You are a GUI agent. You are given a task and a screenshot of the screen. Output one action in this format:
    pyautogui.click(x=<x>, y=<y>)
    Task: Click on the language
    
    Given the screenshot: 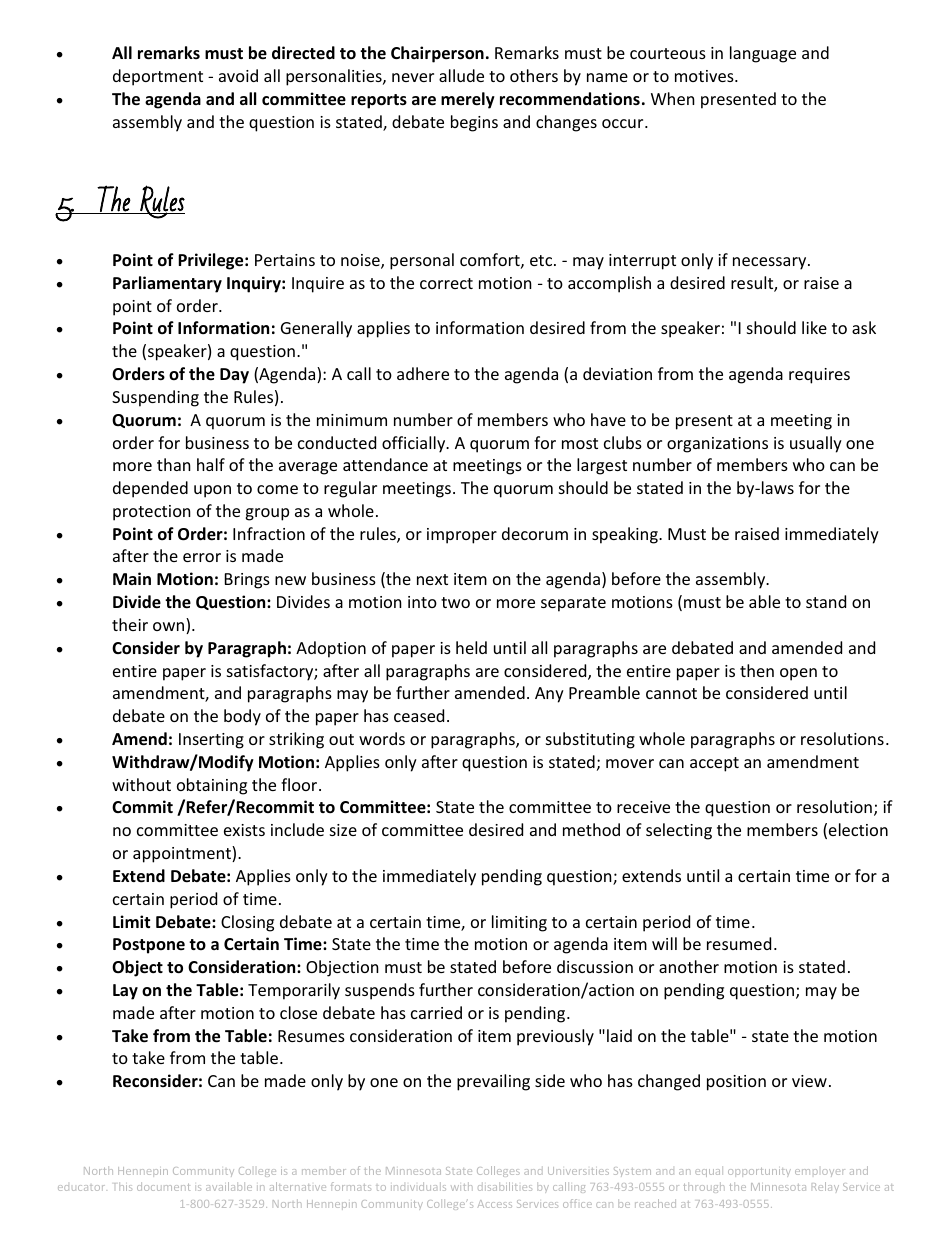 What is the action you would take?
    pyautogui.click(x=763, y=54)
